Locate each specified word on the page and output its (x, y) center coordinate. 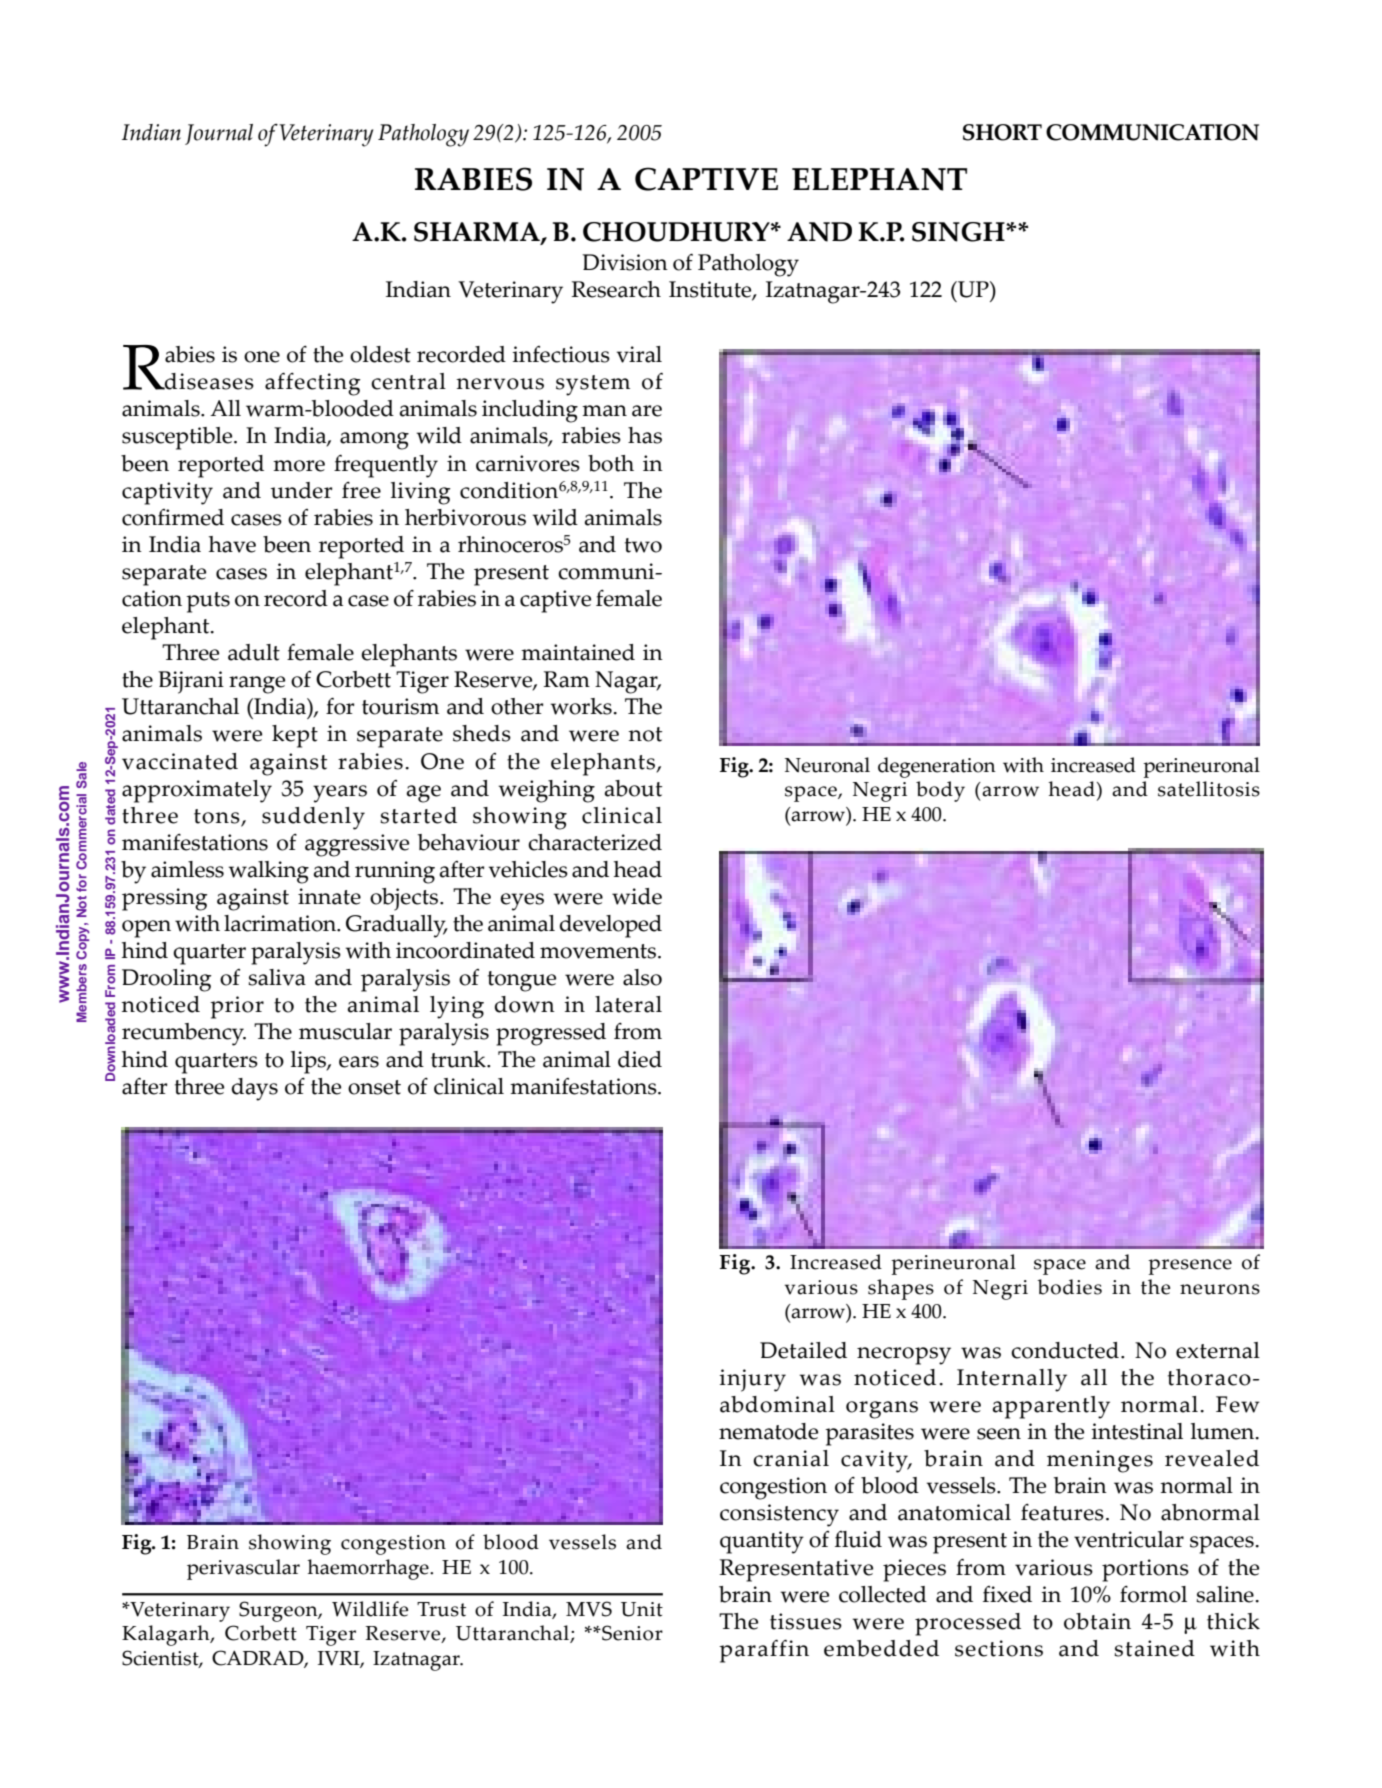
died (640, 1059)
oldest (380, 354)
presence (1190, 1267)
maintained (578, 652)
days (255, 1089)
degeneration (937, 767)
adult (254, 652)
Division (625, 262)
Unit (642, 1609)
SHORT (1002, 132)
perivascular (243, 1569)
